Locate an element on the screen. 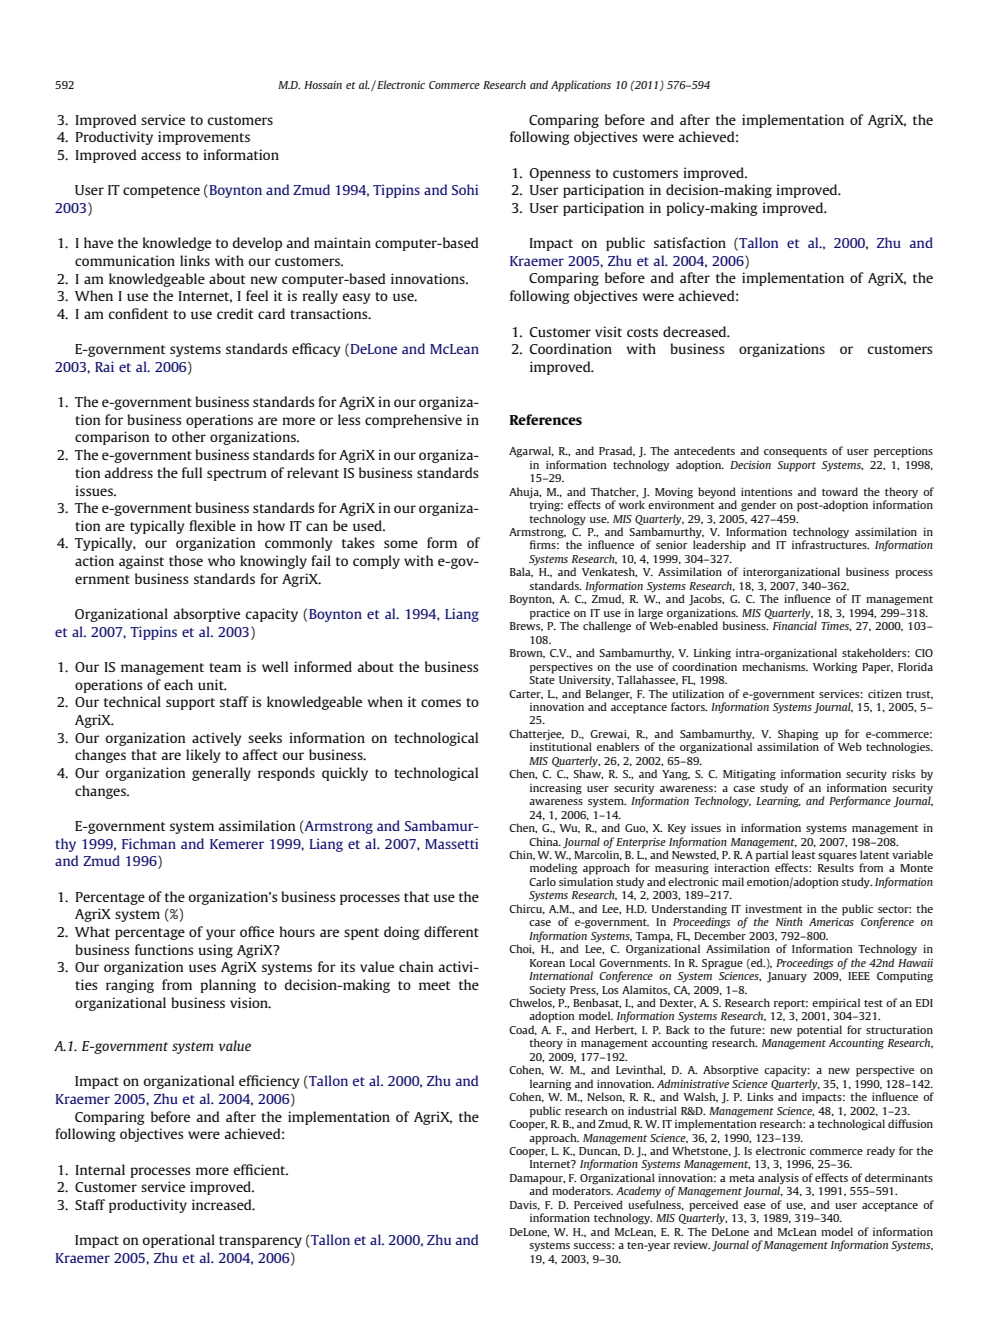 The width and height of the screenshot is (1005, 1340). access is located at coordinates (161, 156).
